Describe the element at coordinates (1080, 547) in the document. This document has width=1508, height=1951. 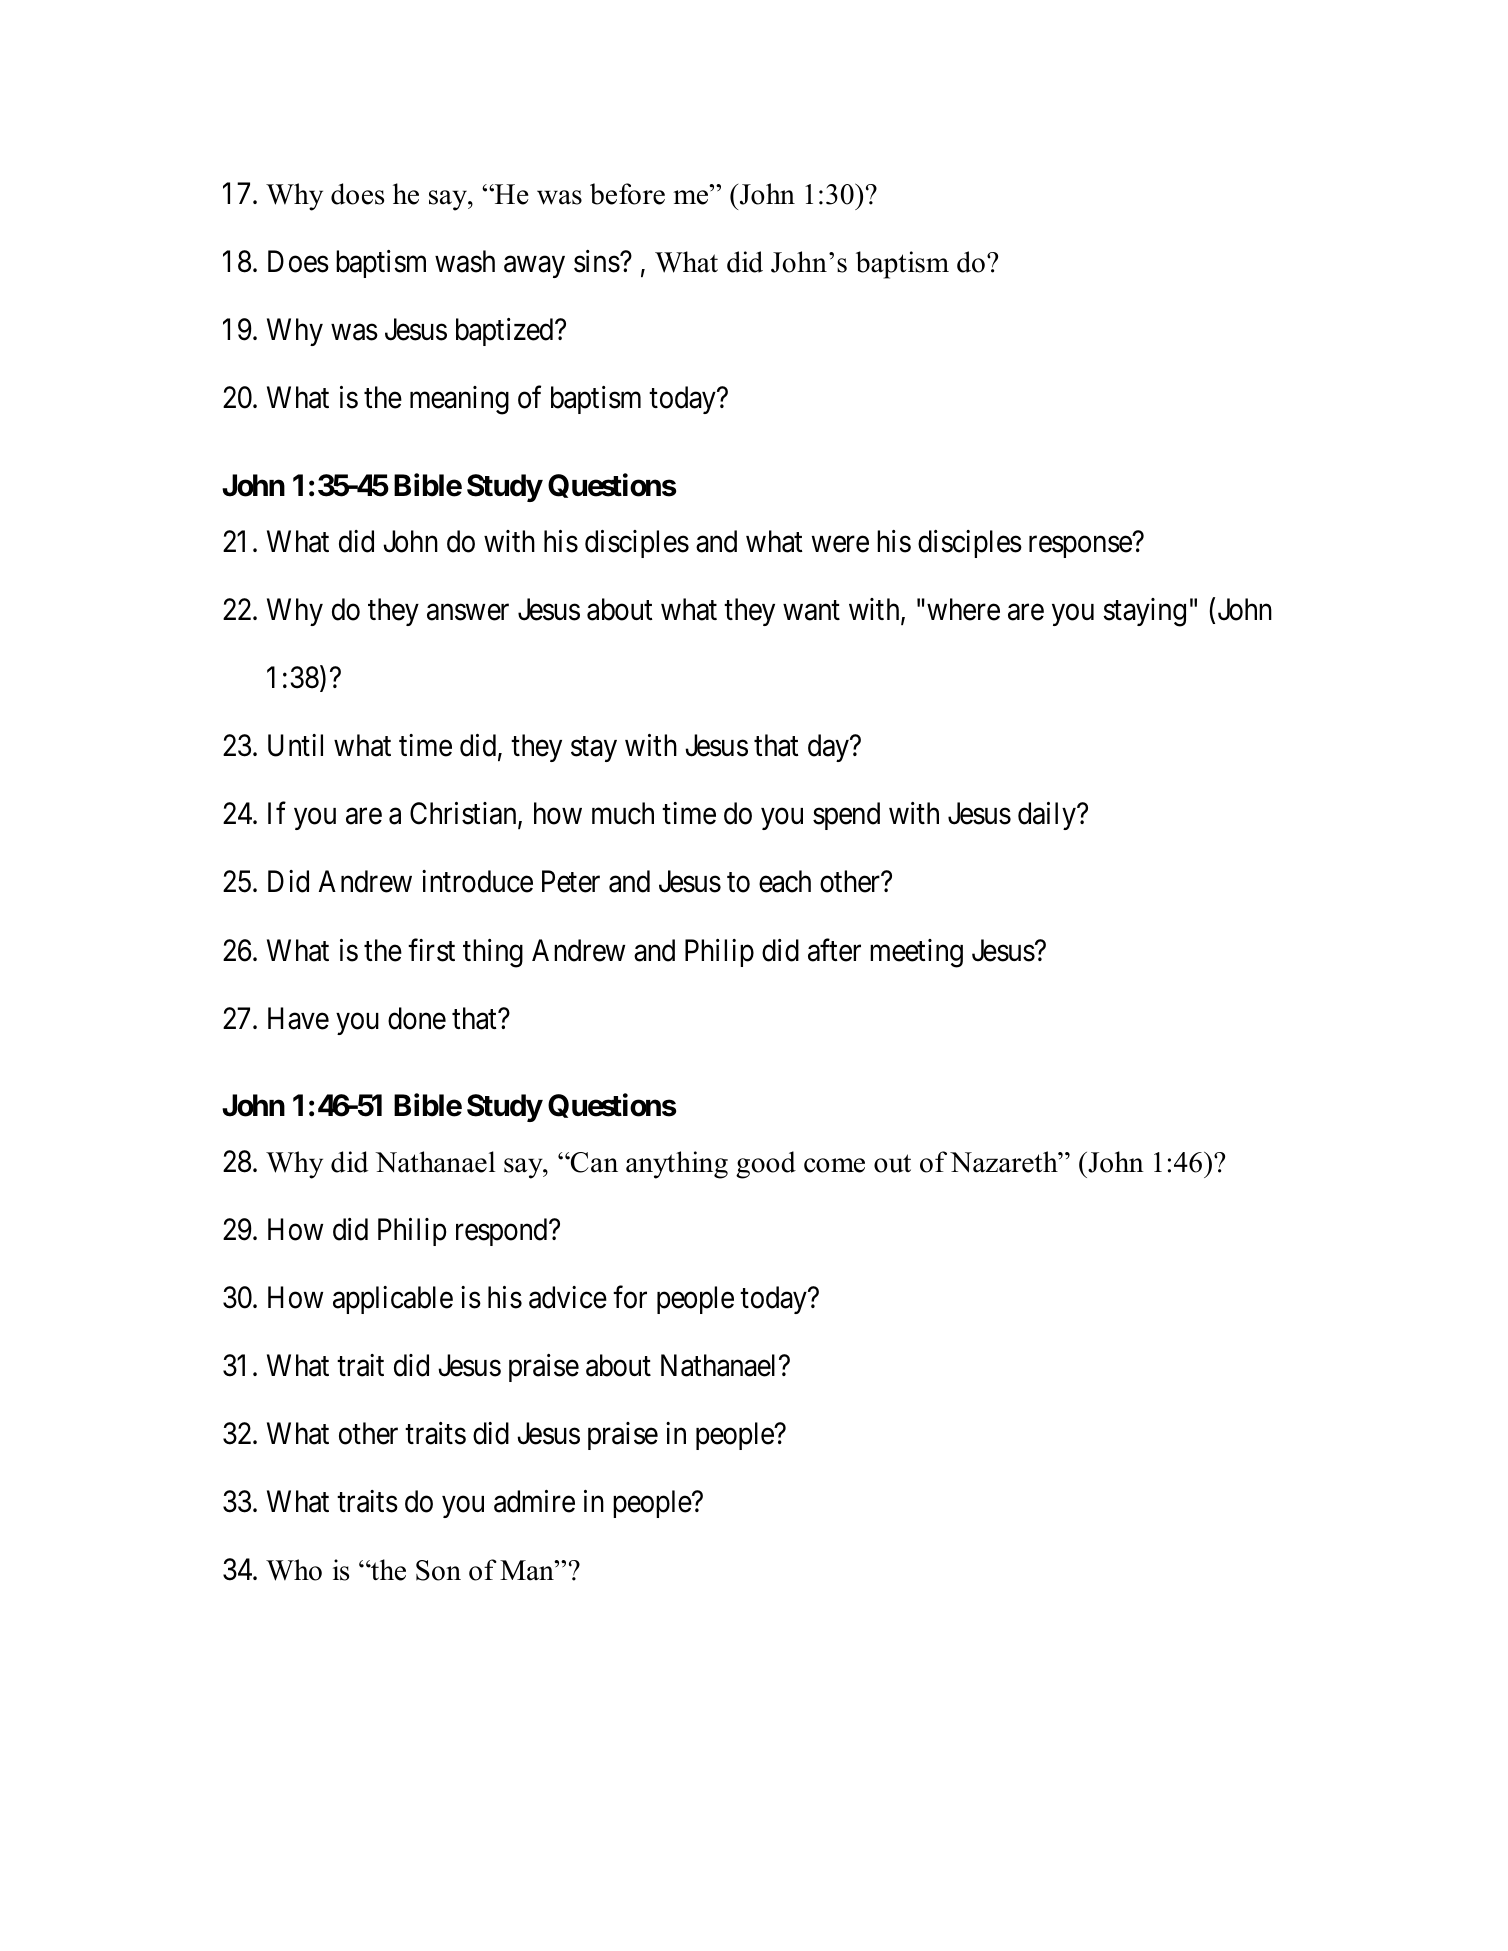
I see `response` at that location.
